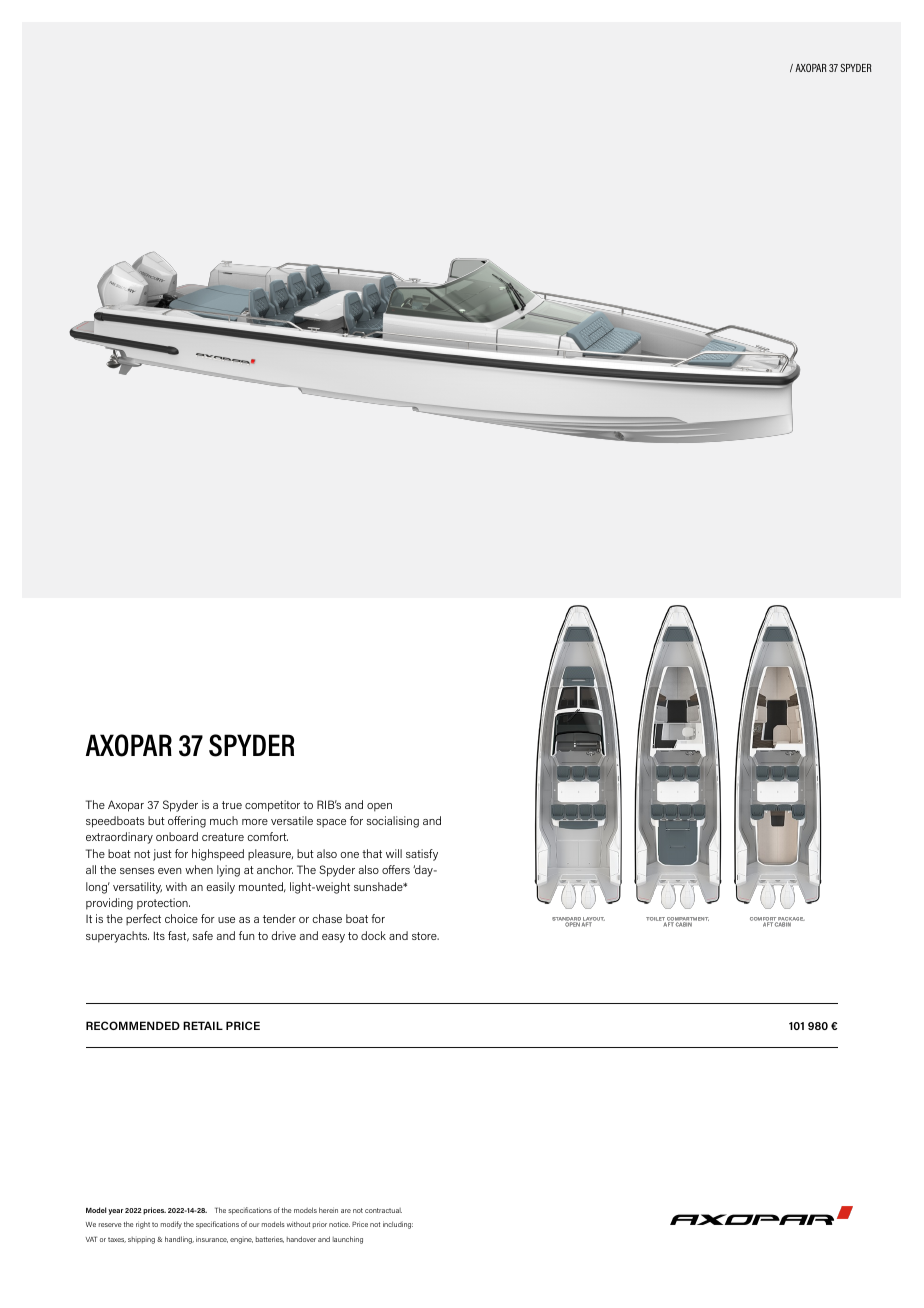  What do you see at coordinates (203, 1025) in the document?
I see `RETAIL` at bounding box center [203, 1025].
